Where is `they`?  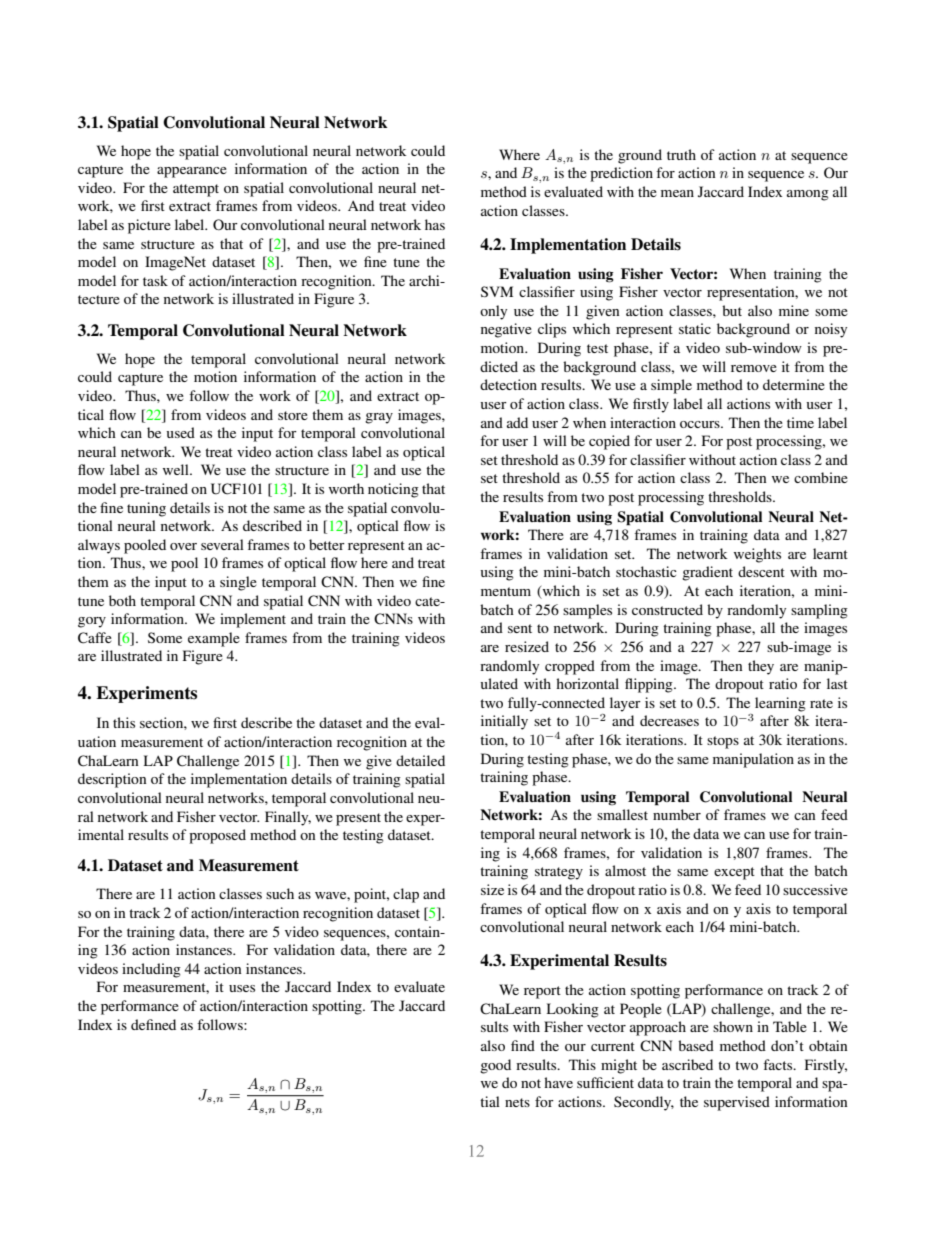
they is located at coordinates (761, 667).
